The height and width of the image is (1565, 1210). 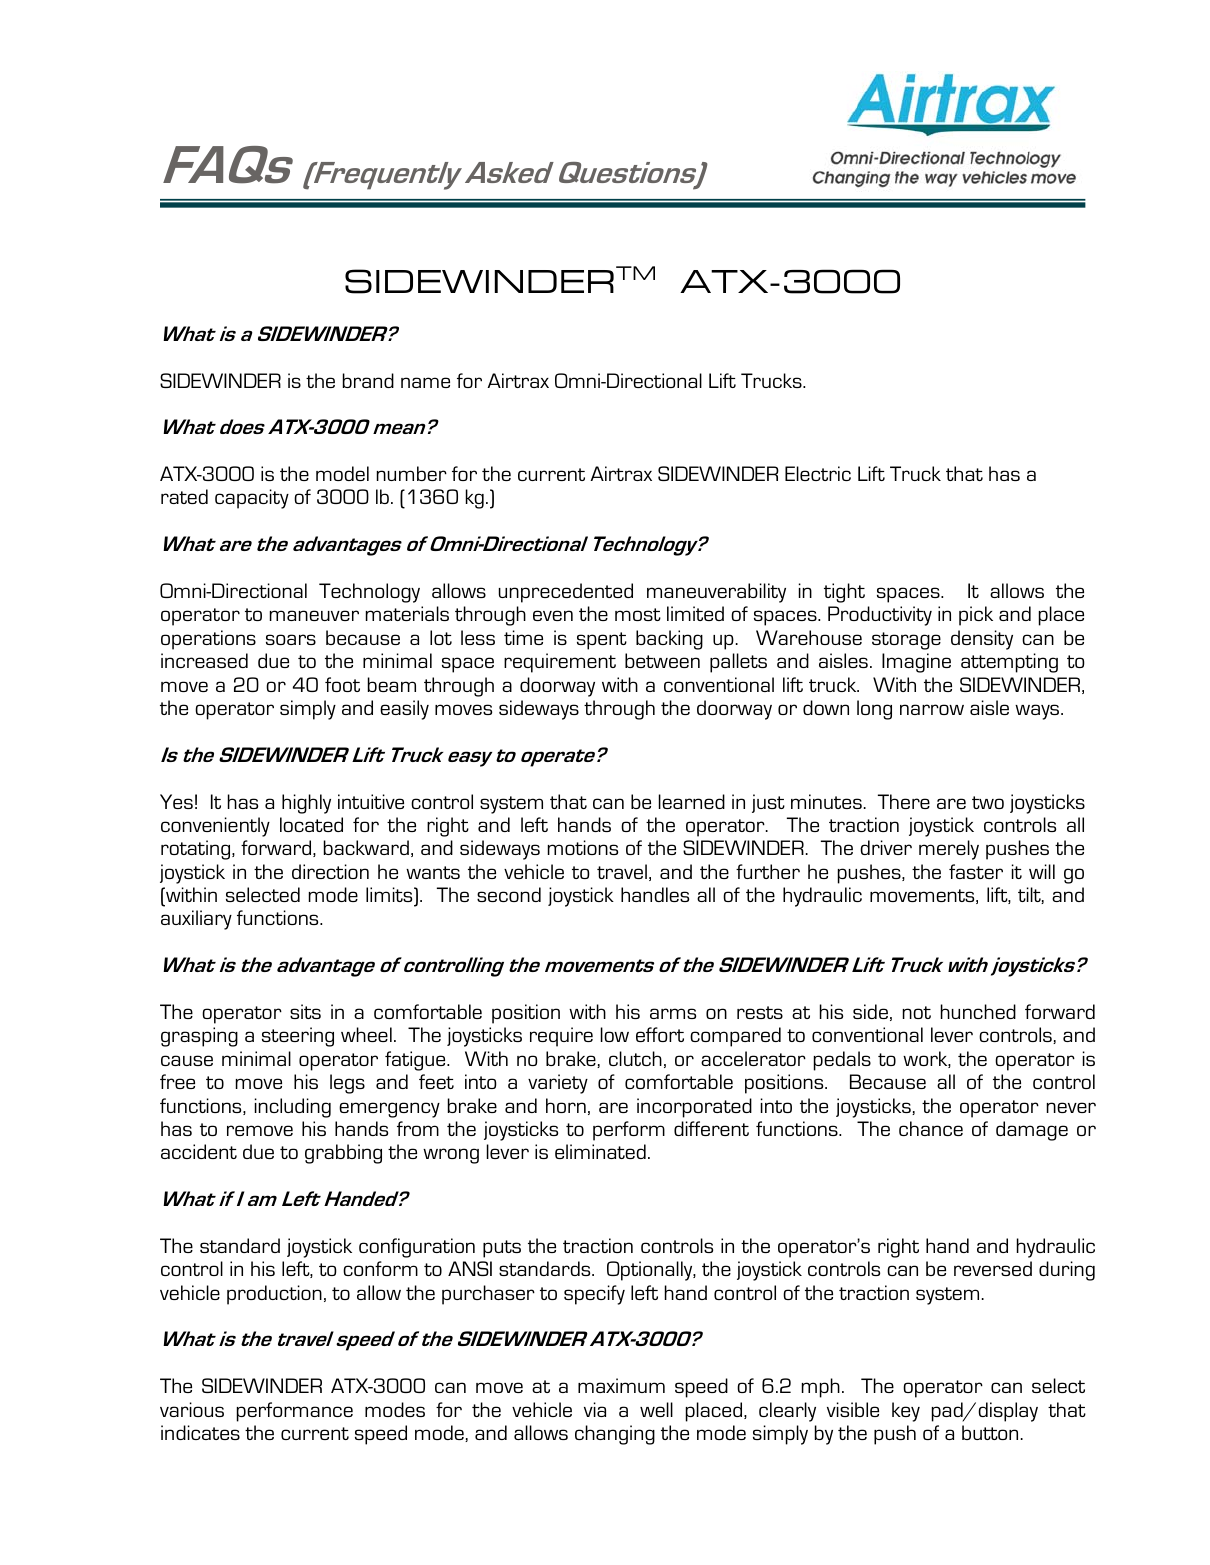 What do you see at coordinates (425, 382) in the image?
I see `name` at bounding box center [425, 382].
